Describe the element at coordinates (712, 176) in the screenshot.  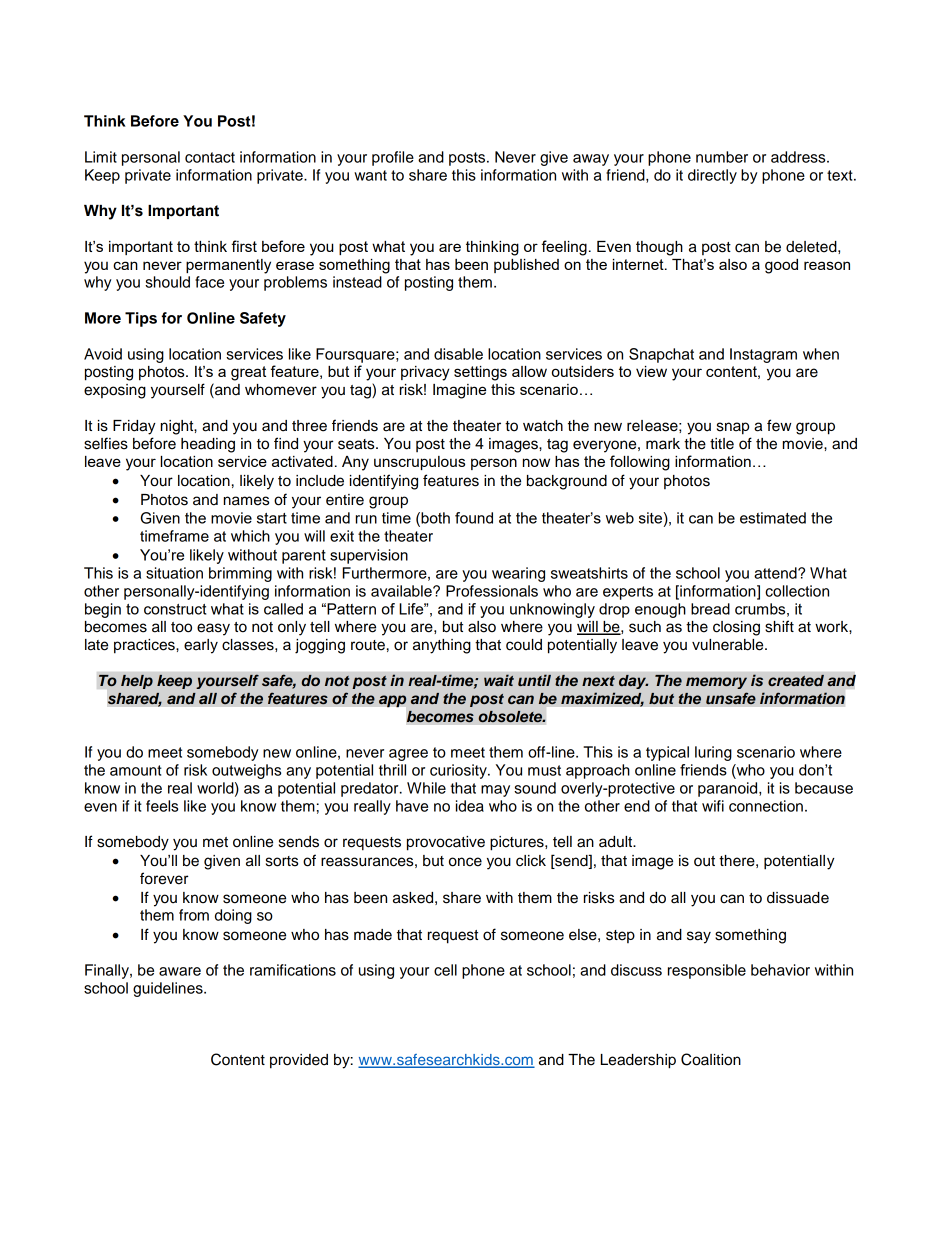
I see `directly` at that location.
